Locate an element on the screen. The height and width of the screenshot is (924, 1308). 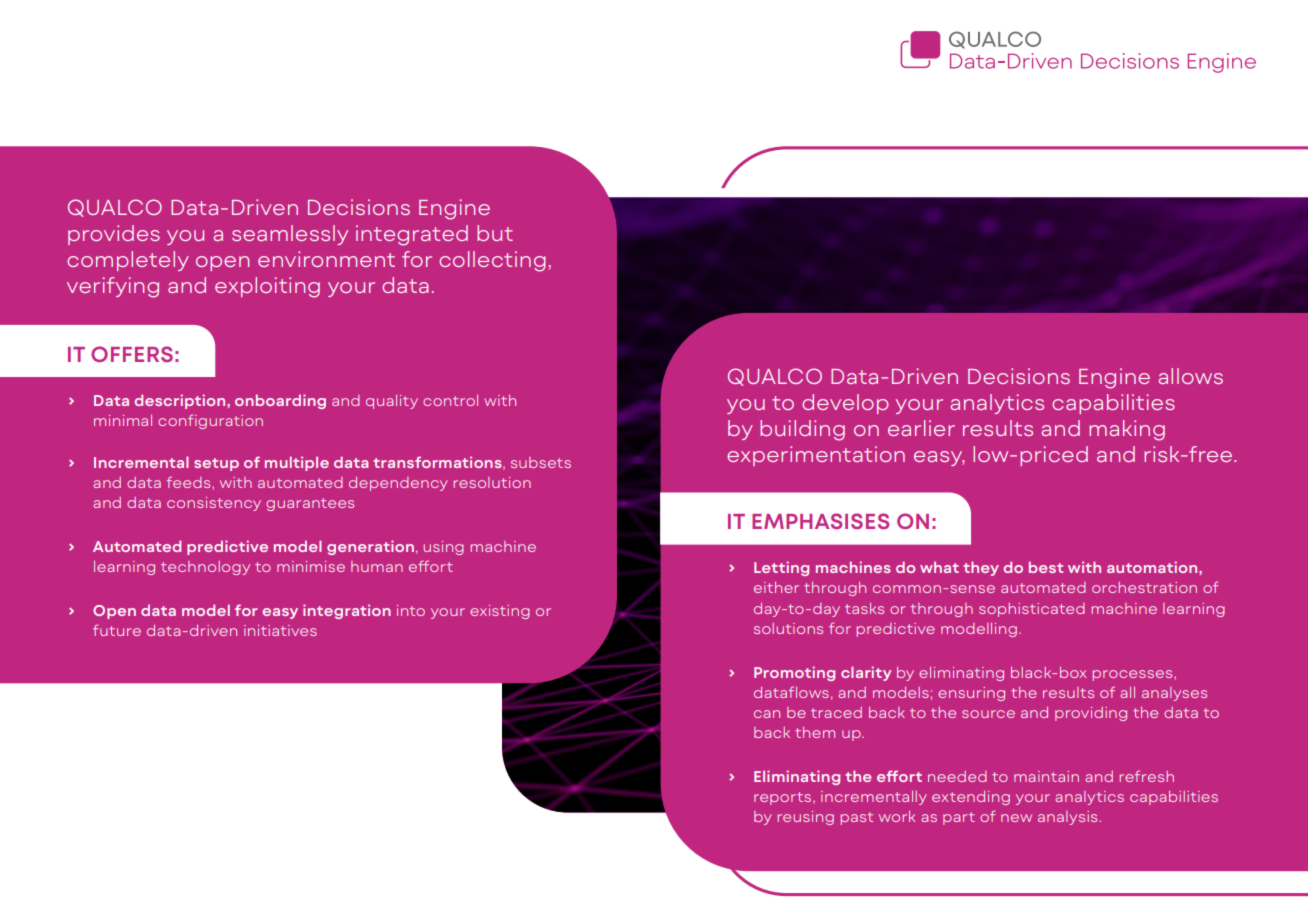
earlier is located at coordinates (921, 428).
